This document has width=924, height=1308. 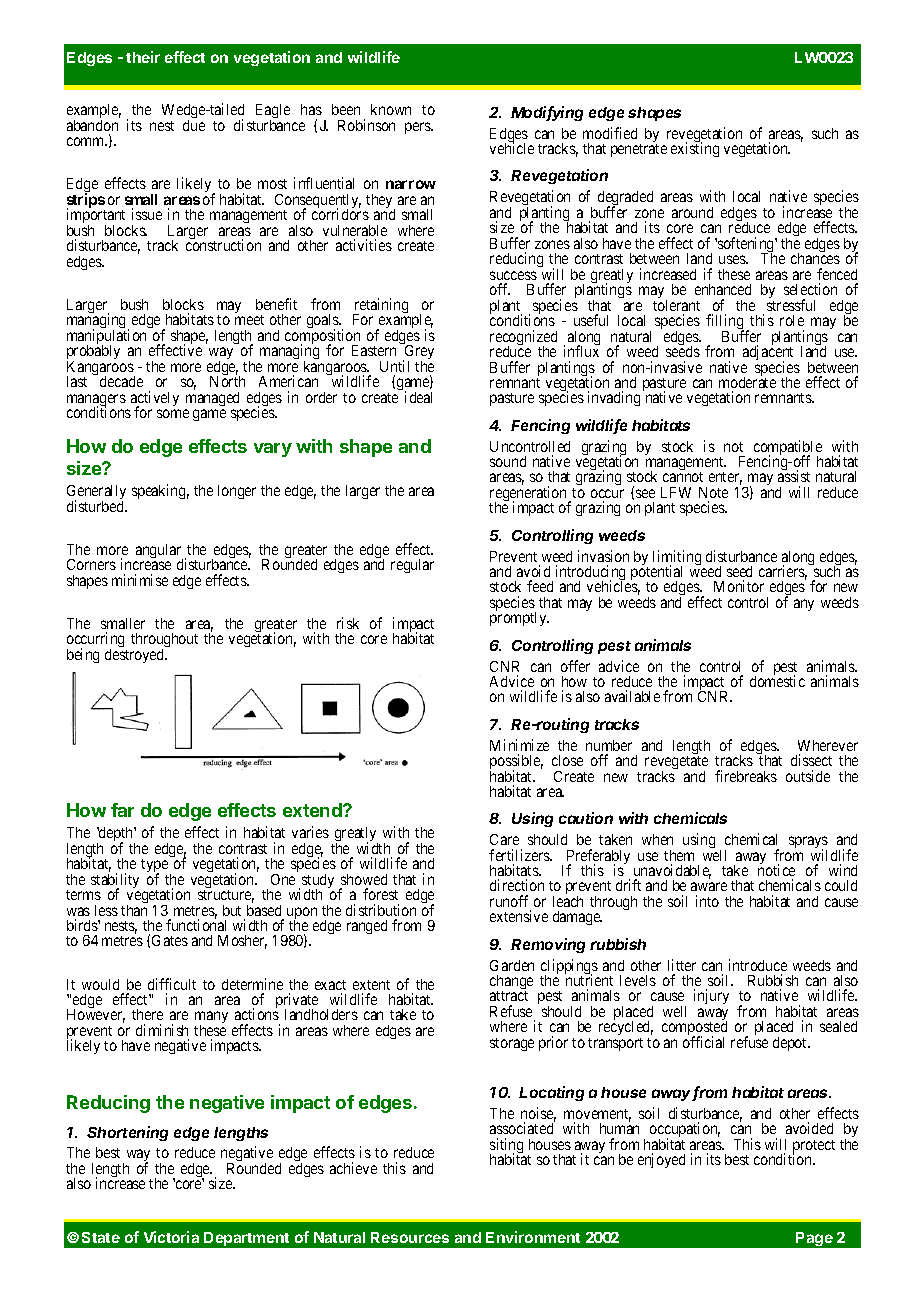 What do you see at coordinates (410, 1237) in the document?
I see `Resources` at bounding box center [410, 1237].
